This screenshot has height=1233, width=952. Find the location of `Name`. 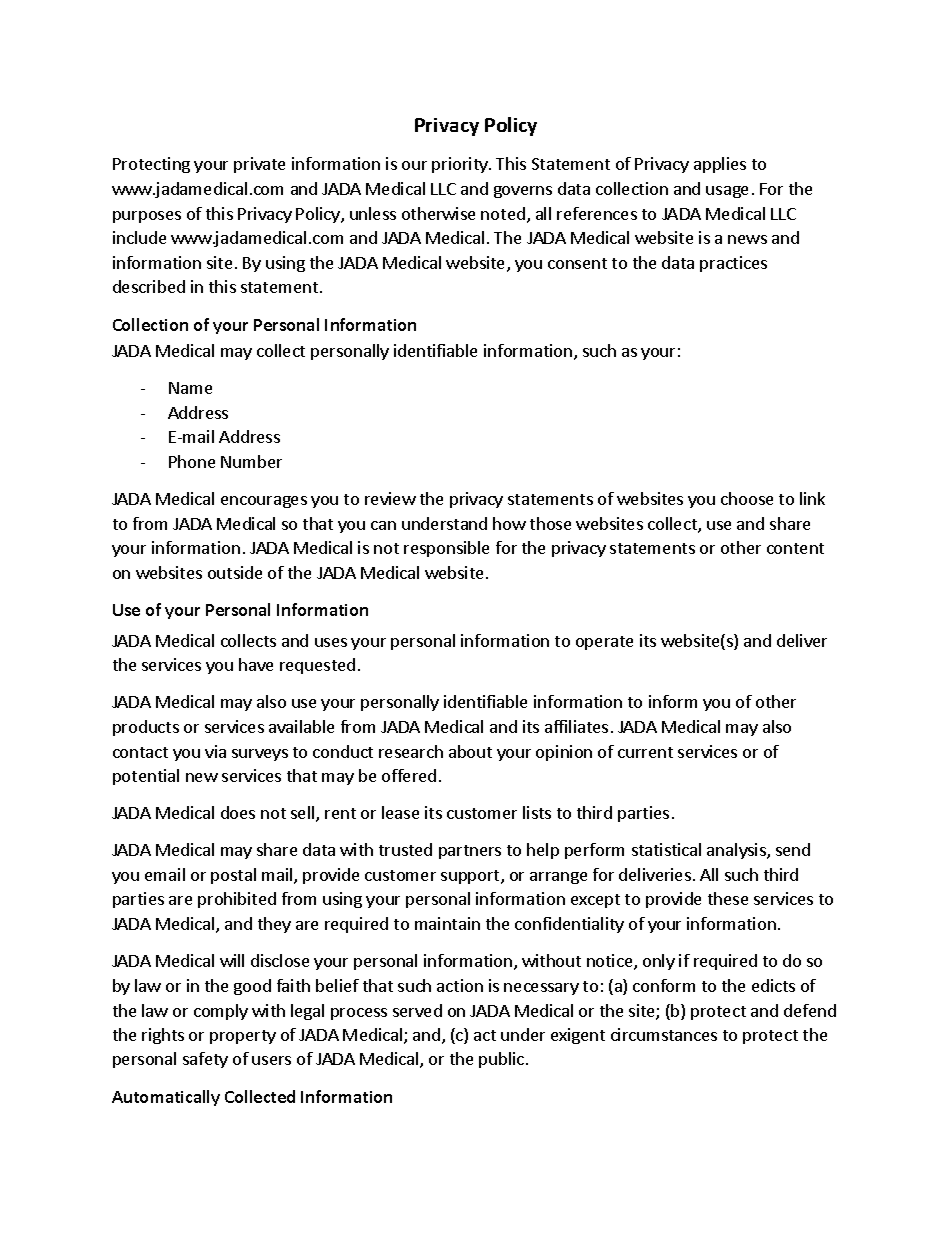

Name is located at coordinates (190, 388).
